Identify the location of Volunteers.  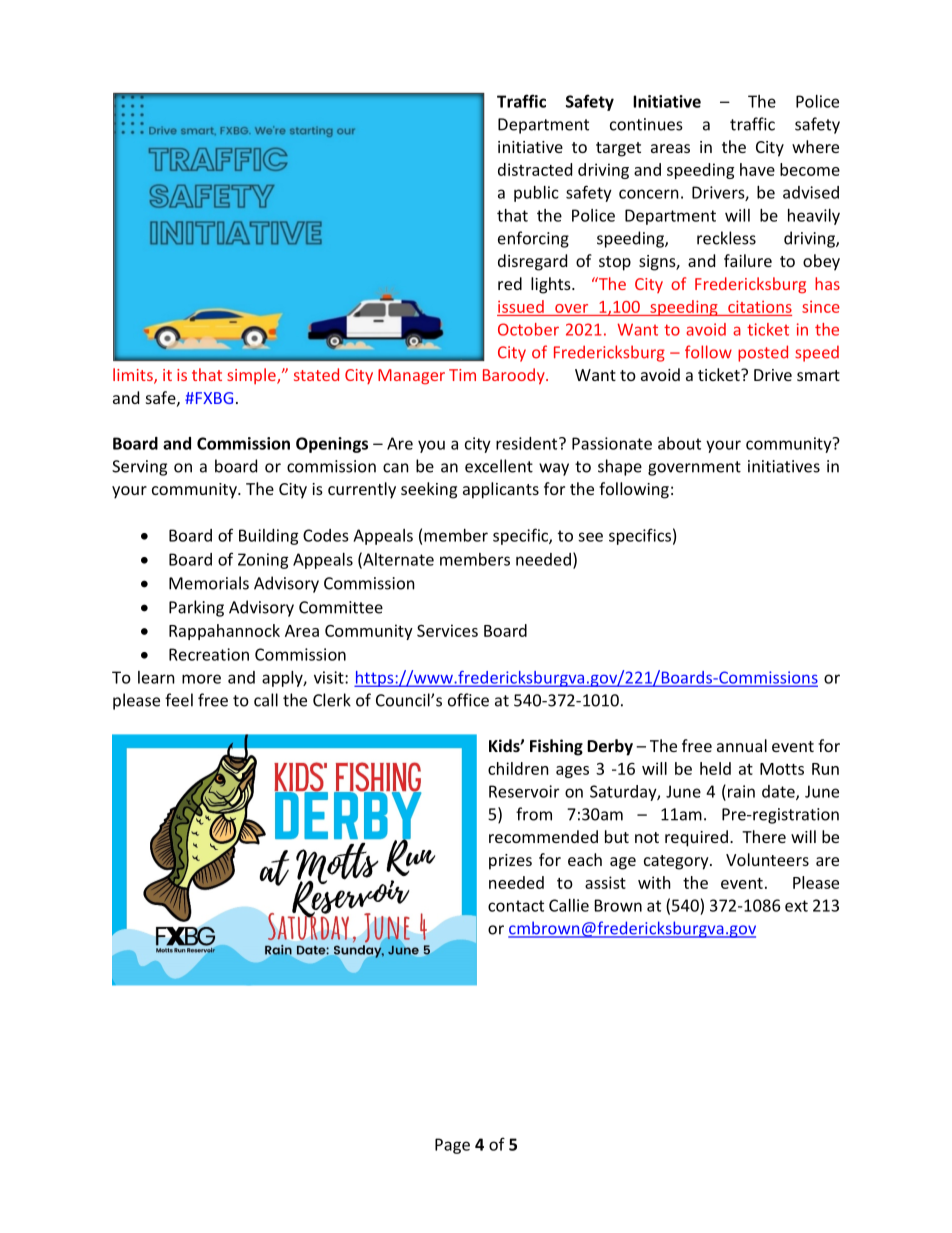
(767, 859).
